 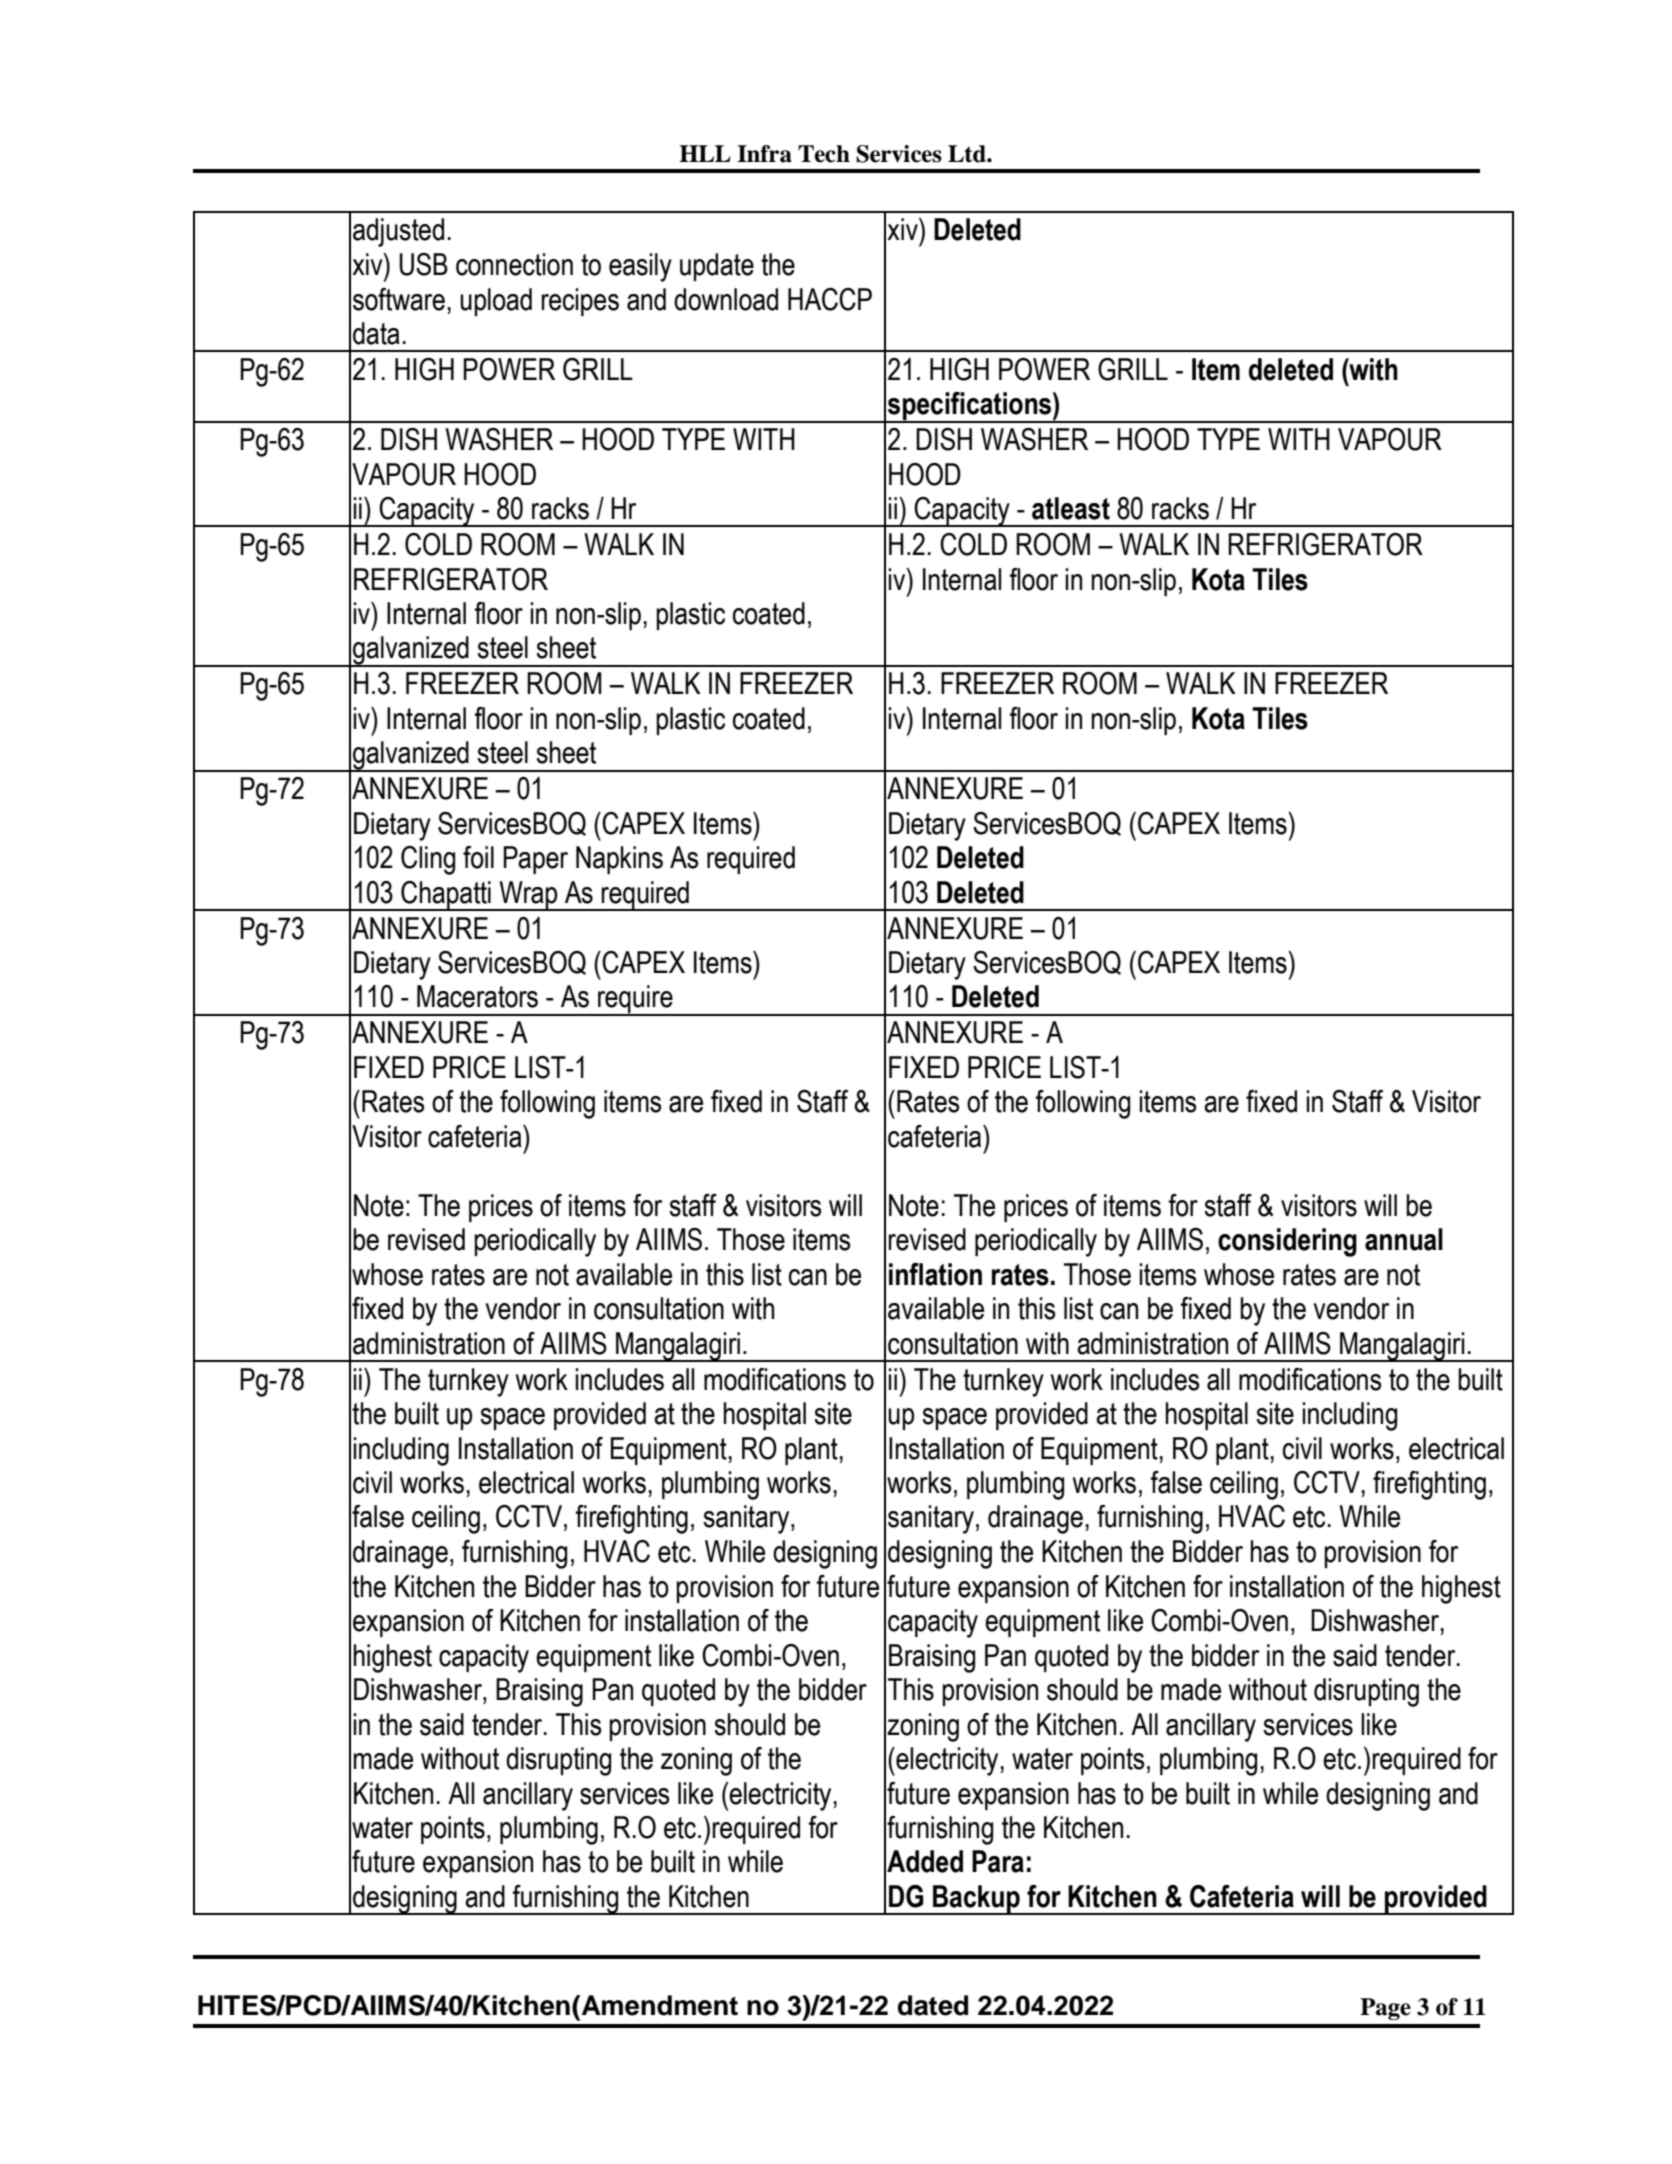 I want to click on Page, so click(x=1385, y=2009).
